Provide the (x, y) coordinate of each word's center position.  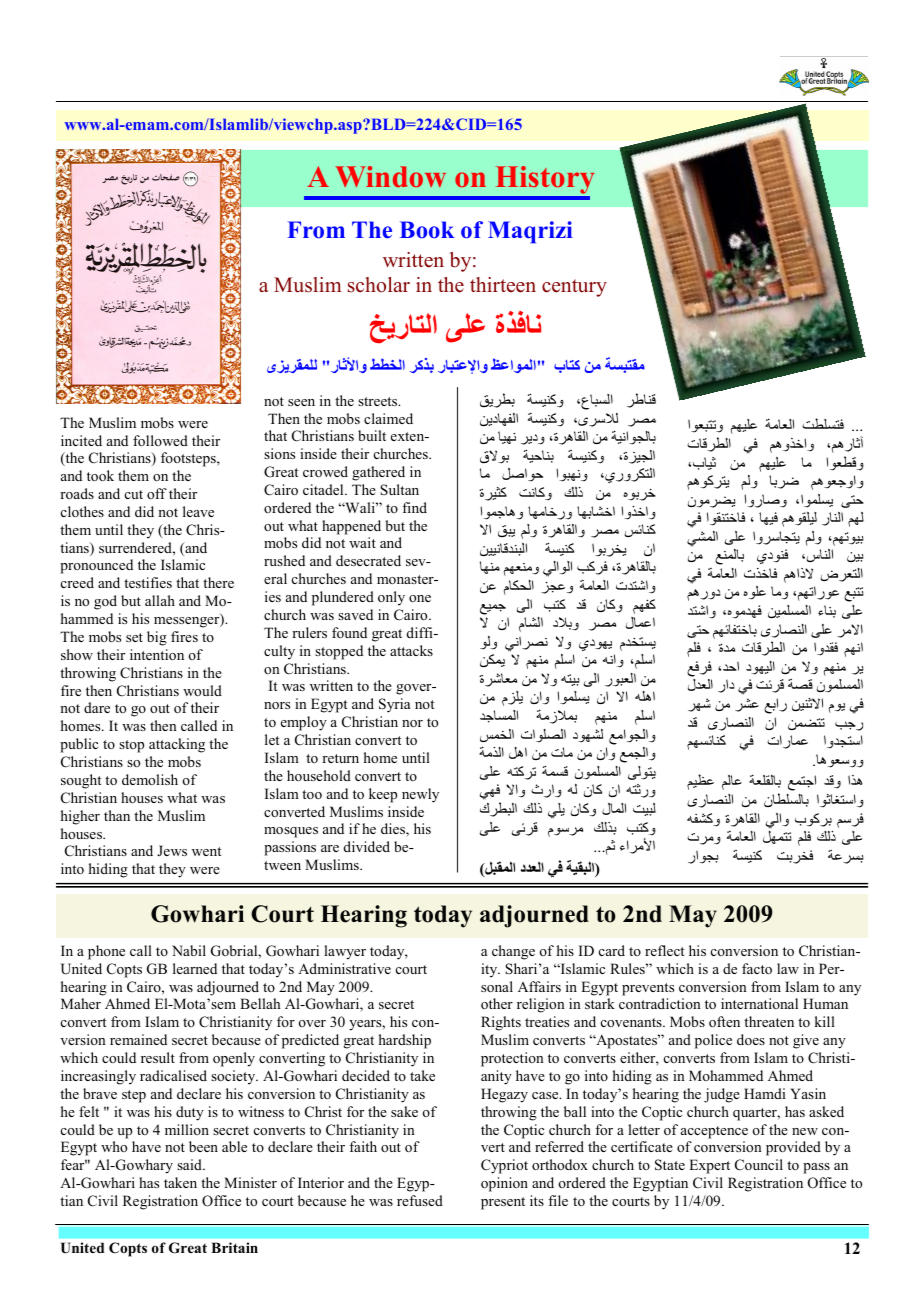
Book (427, 230)
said (190, 1164)
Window (390, 176)
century (574, 288)
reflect (664, 950)
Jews (172, 850)
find (414, 507)
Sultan (399, 489)
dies (394, 830)
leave (198, 511)
